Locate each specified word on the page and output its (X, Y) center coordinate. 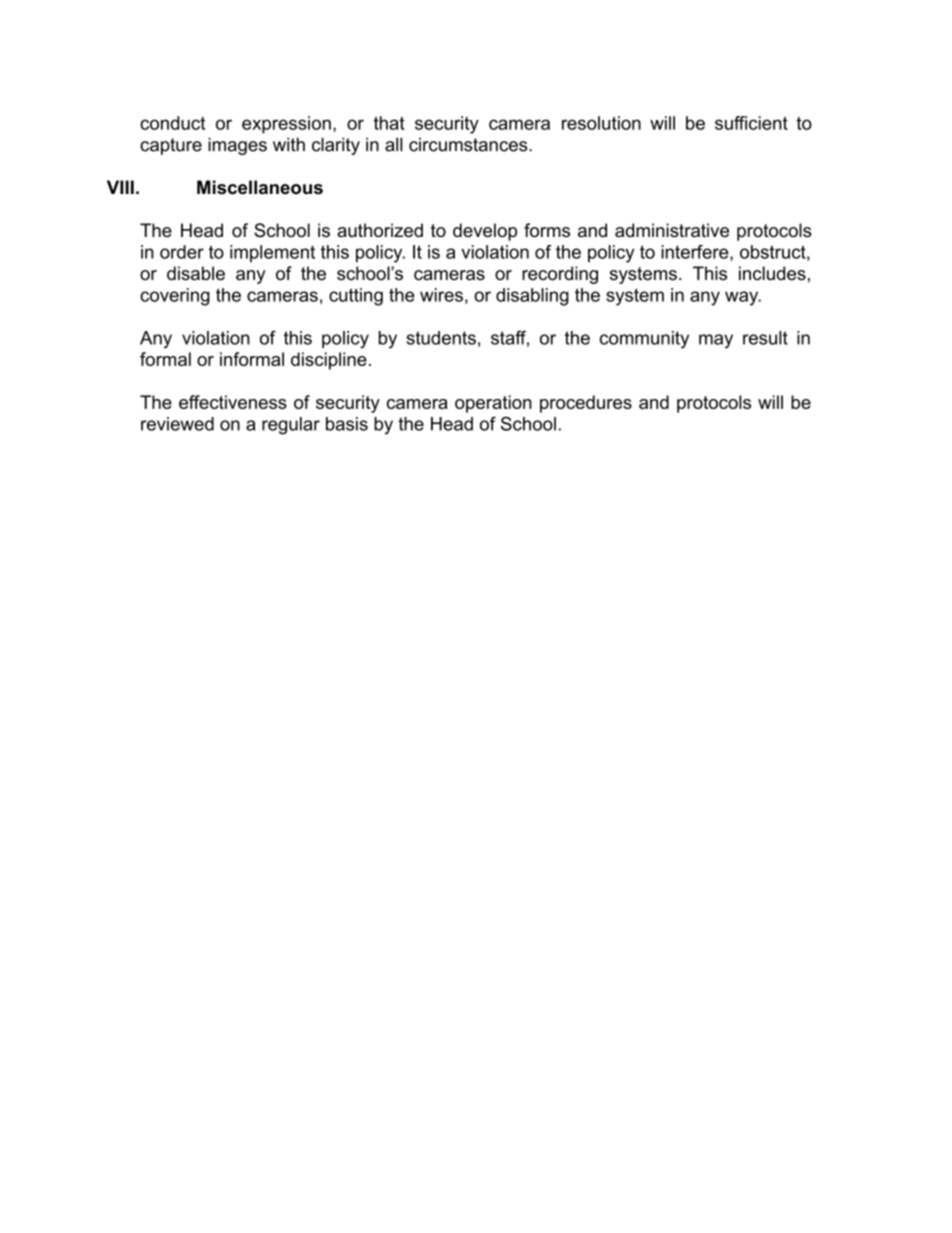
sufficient (751, 123)
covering (175, 297)
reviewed (177, 424)
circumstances (469, 144)
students (441, 338)
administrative (672, 230)
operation (493, 404)
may (716, 341)
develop (485, 232)
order (182, 252)
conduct (172, 123)
